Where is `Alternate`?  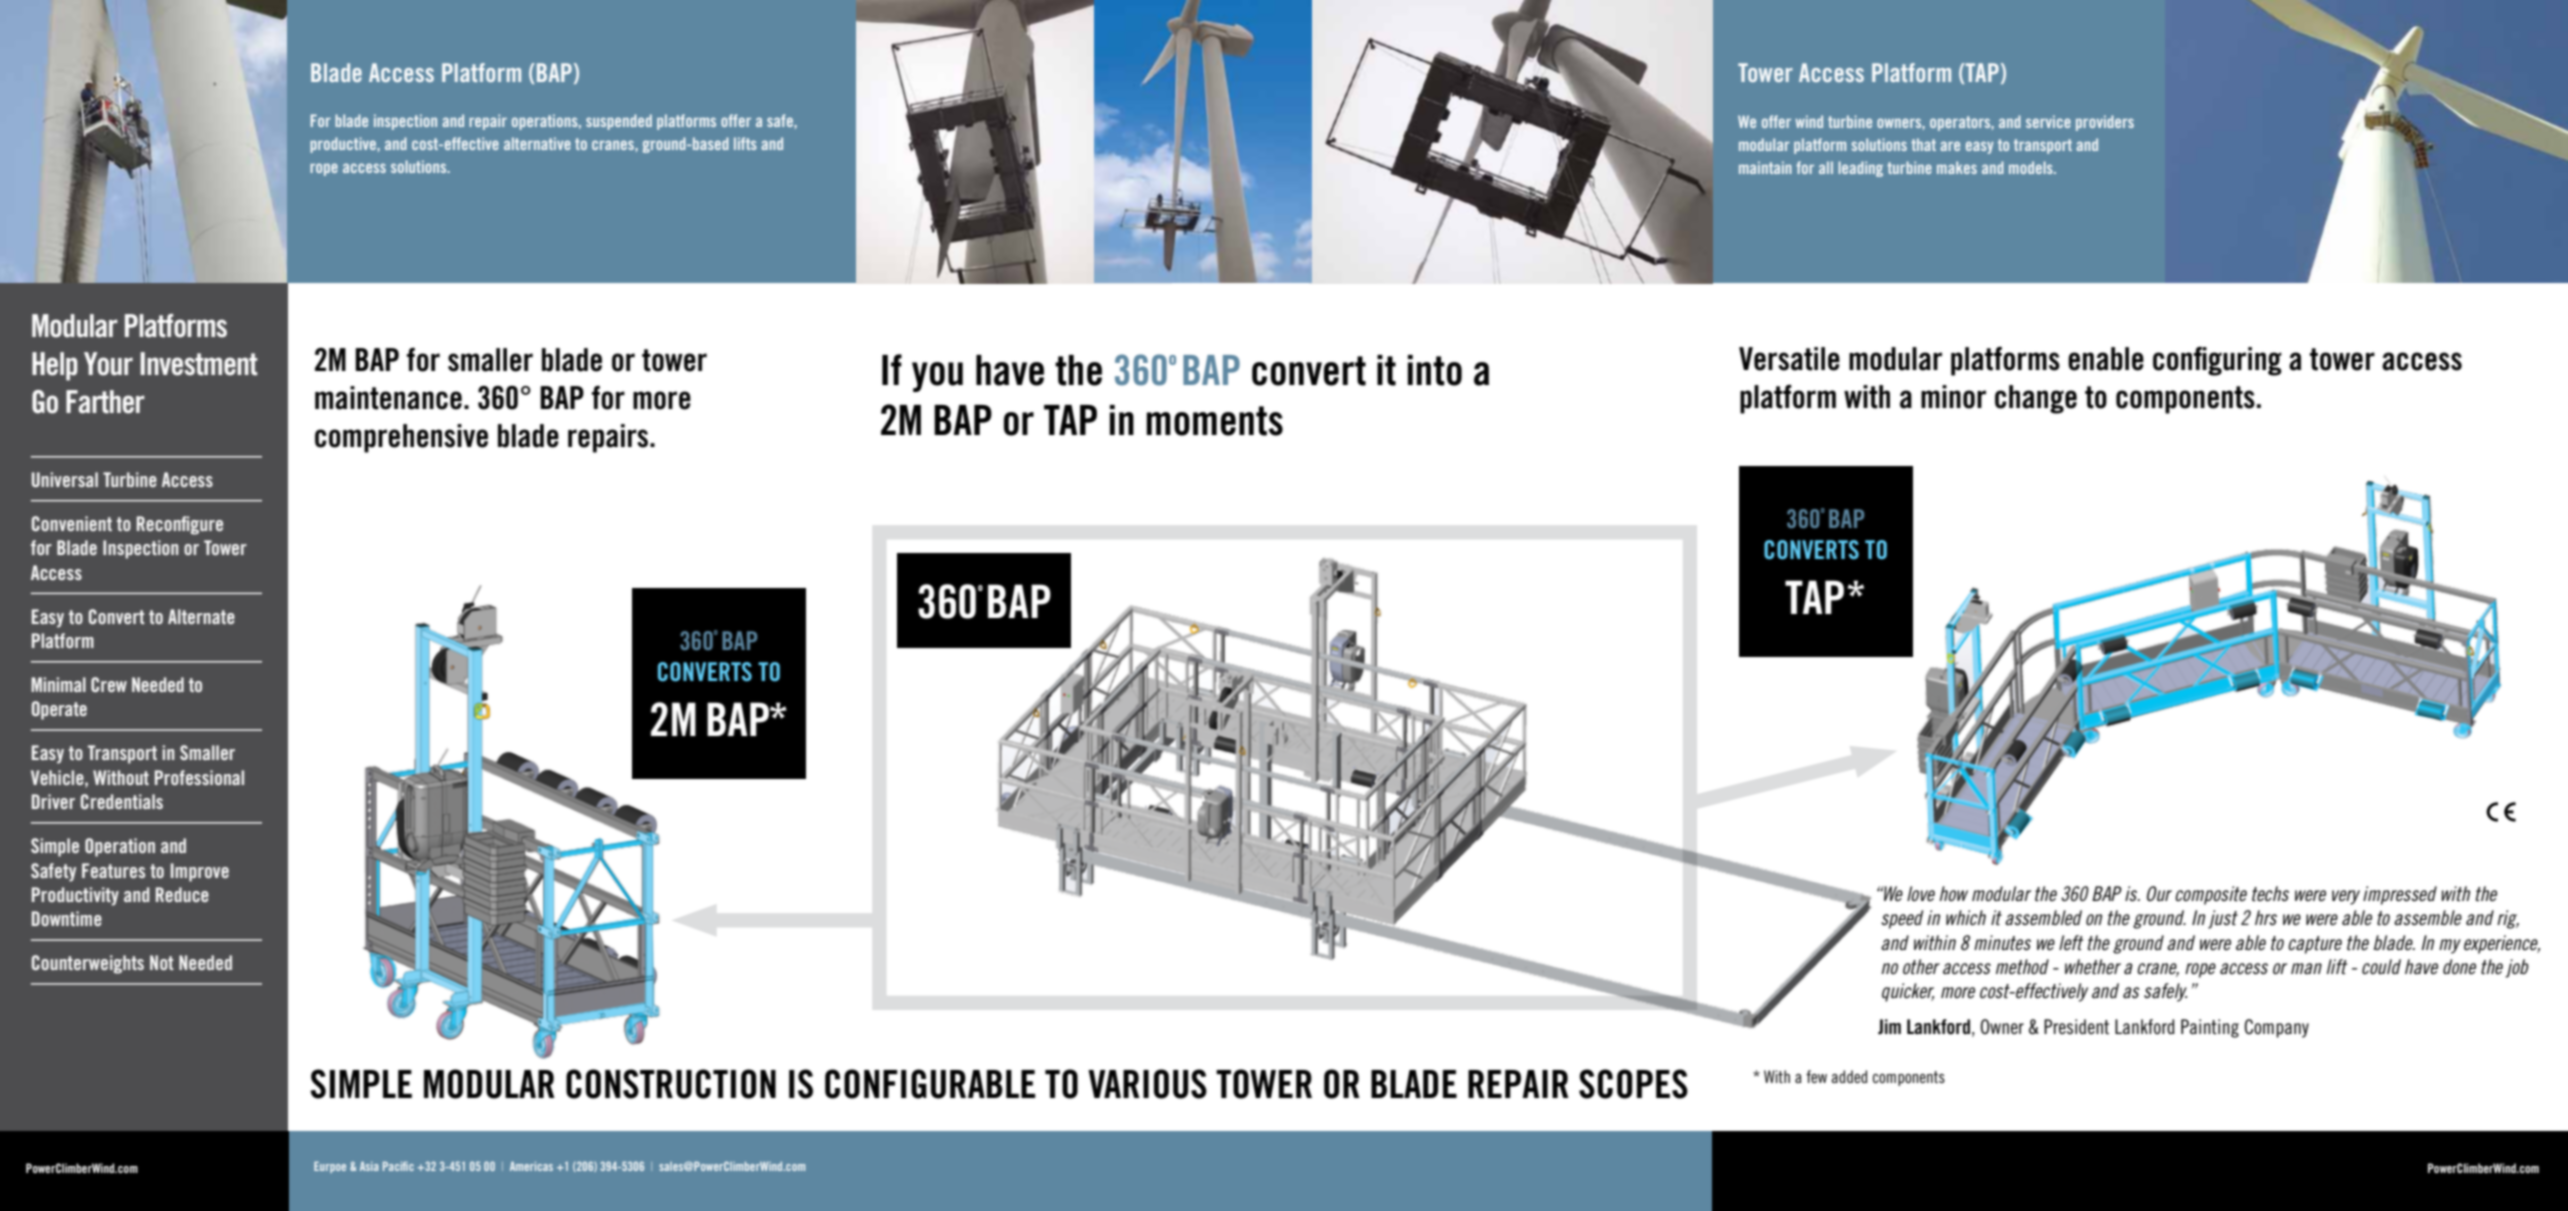 Alternate is located at coordinates (201, 616).
